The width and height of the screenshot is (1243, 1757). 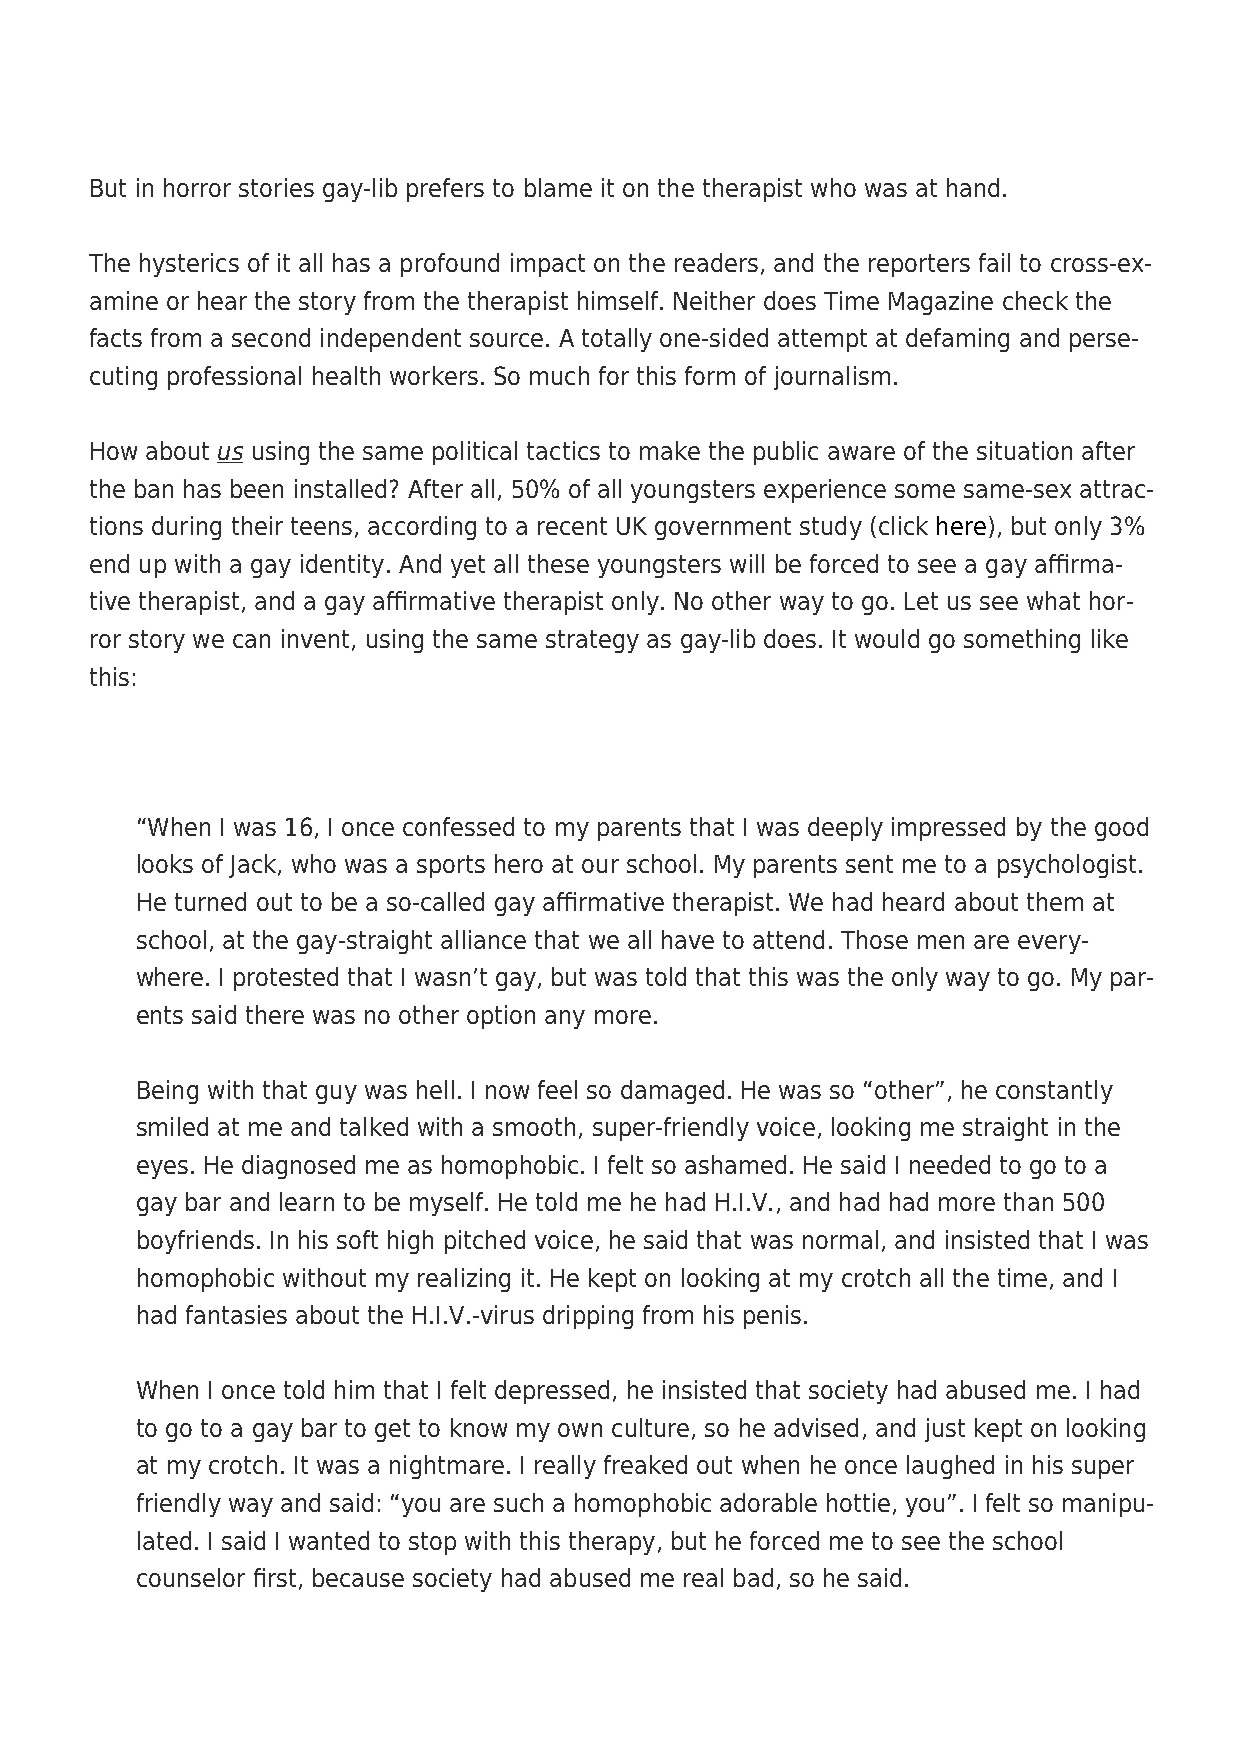 What do you see at coordinates (612, 1543) in the screenshot?
I see `therapy` at bounding box center [612, 1543].
